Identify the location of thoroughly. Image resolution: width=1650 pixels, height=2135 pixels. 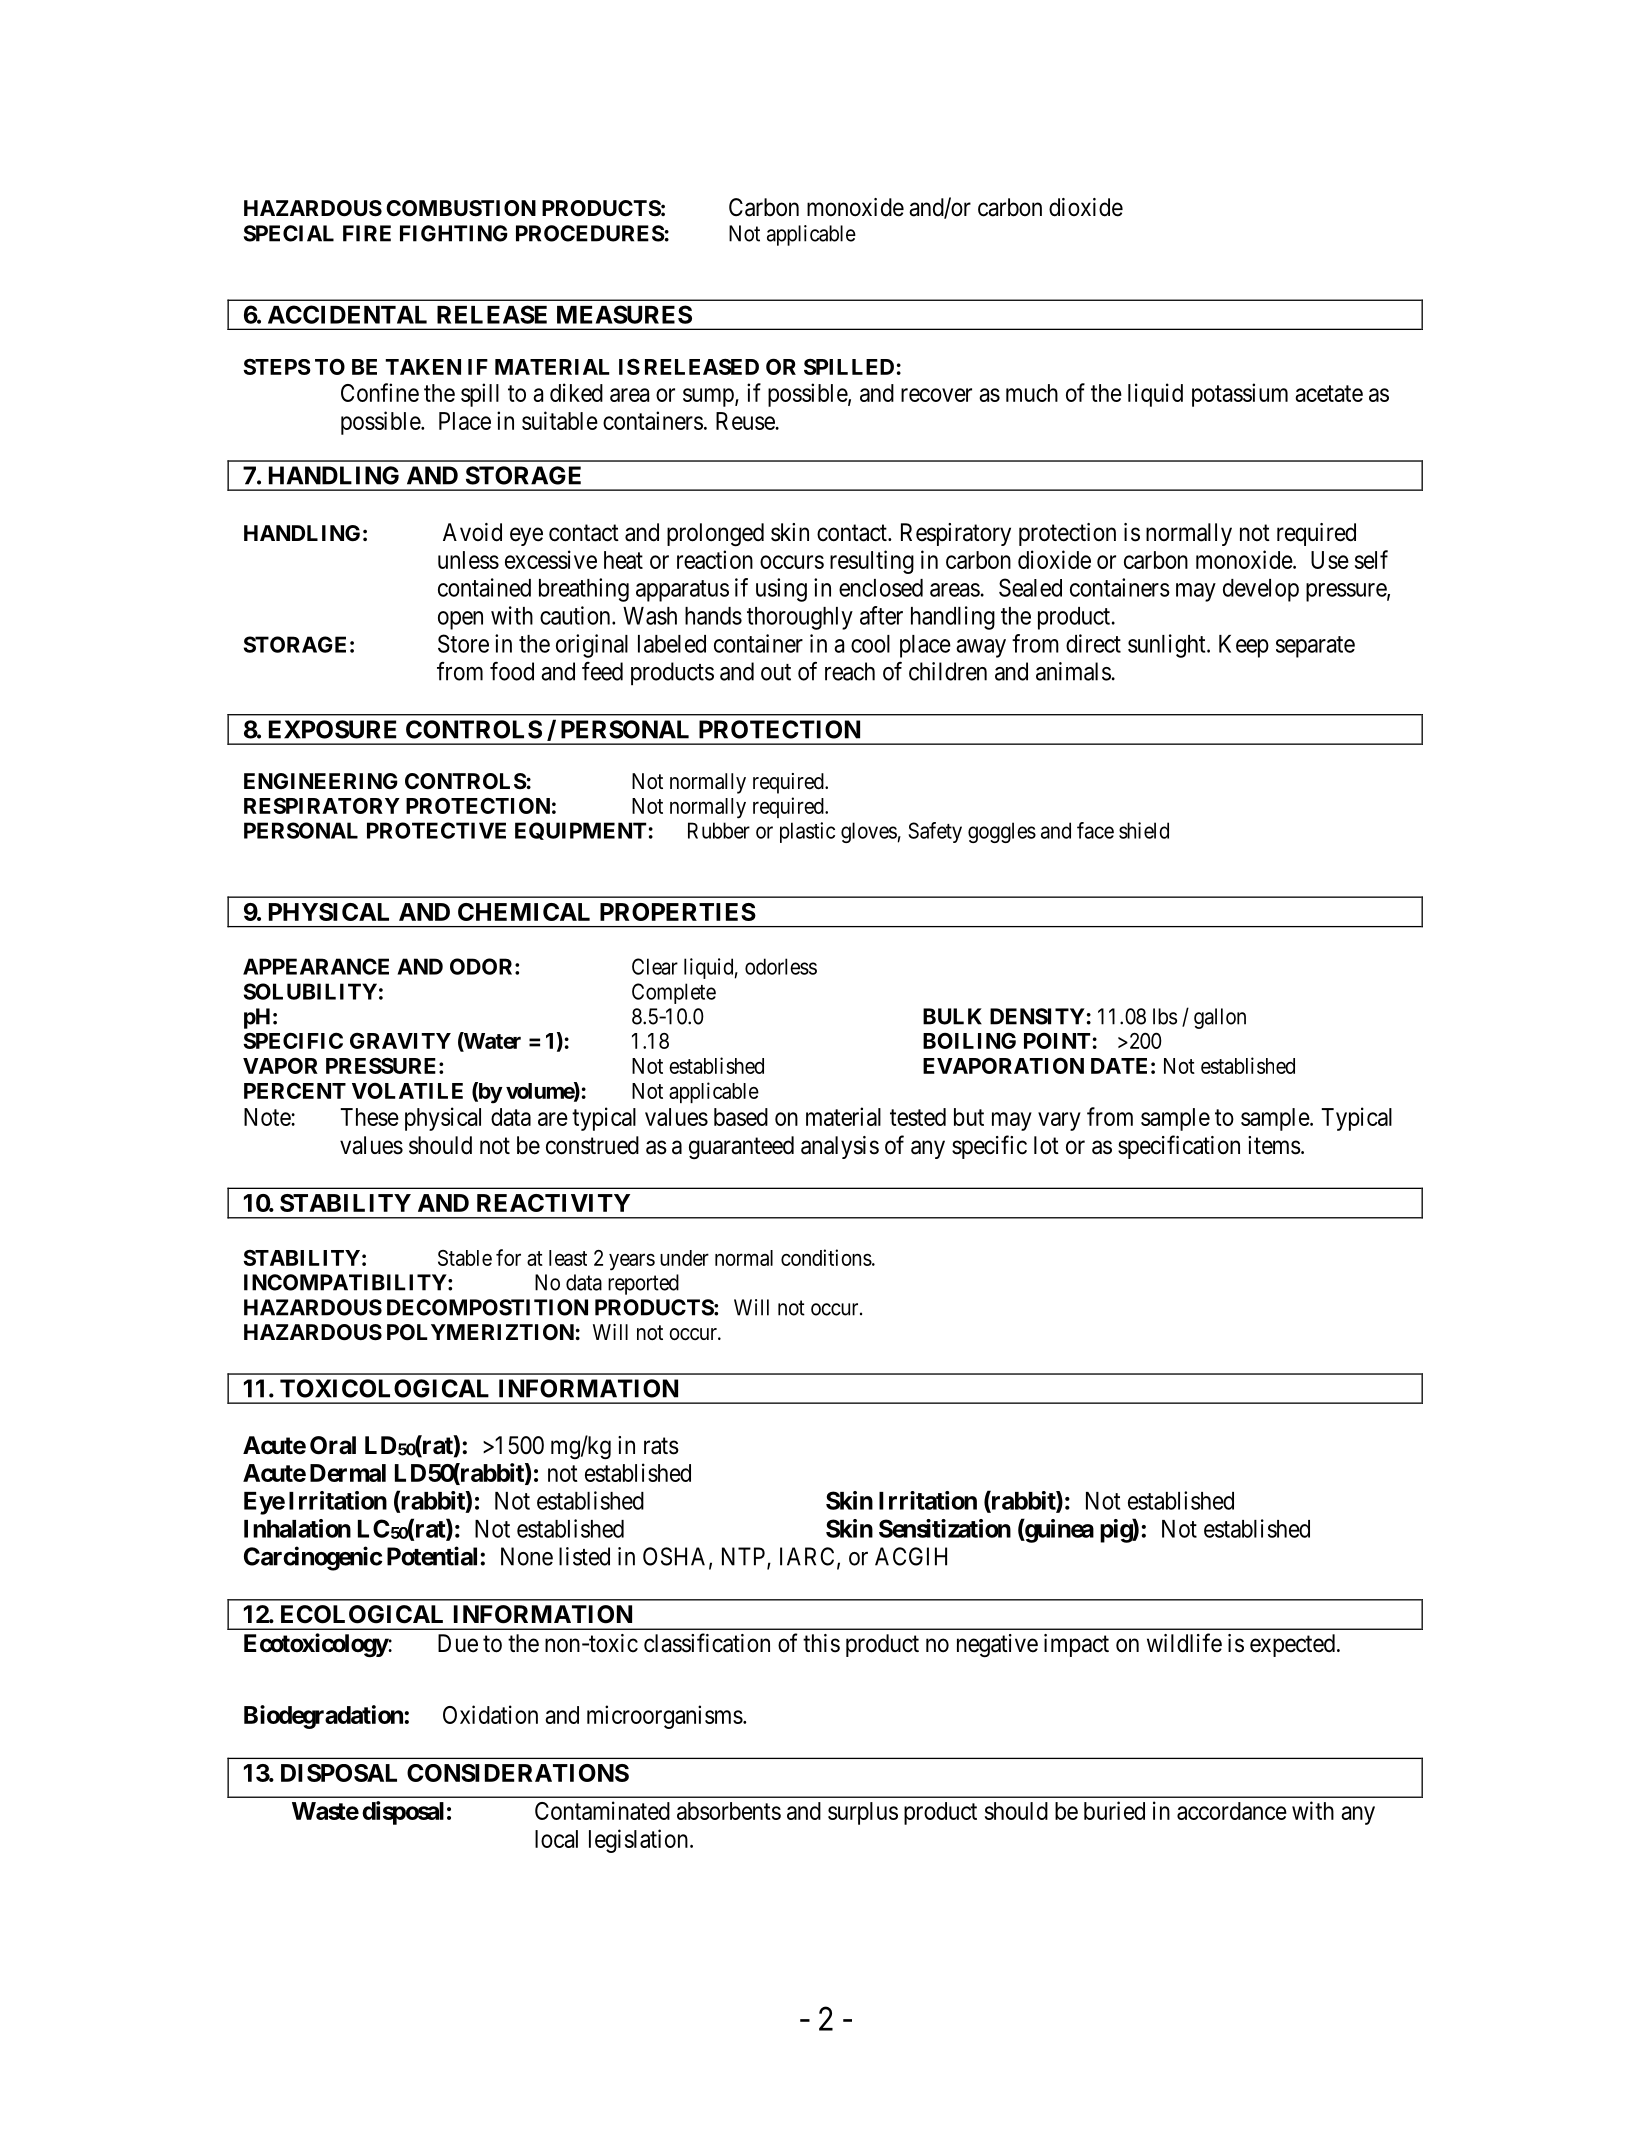
(800, 618).
